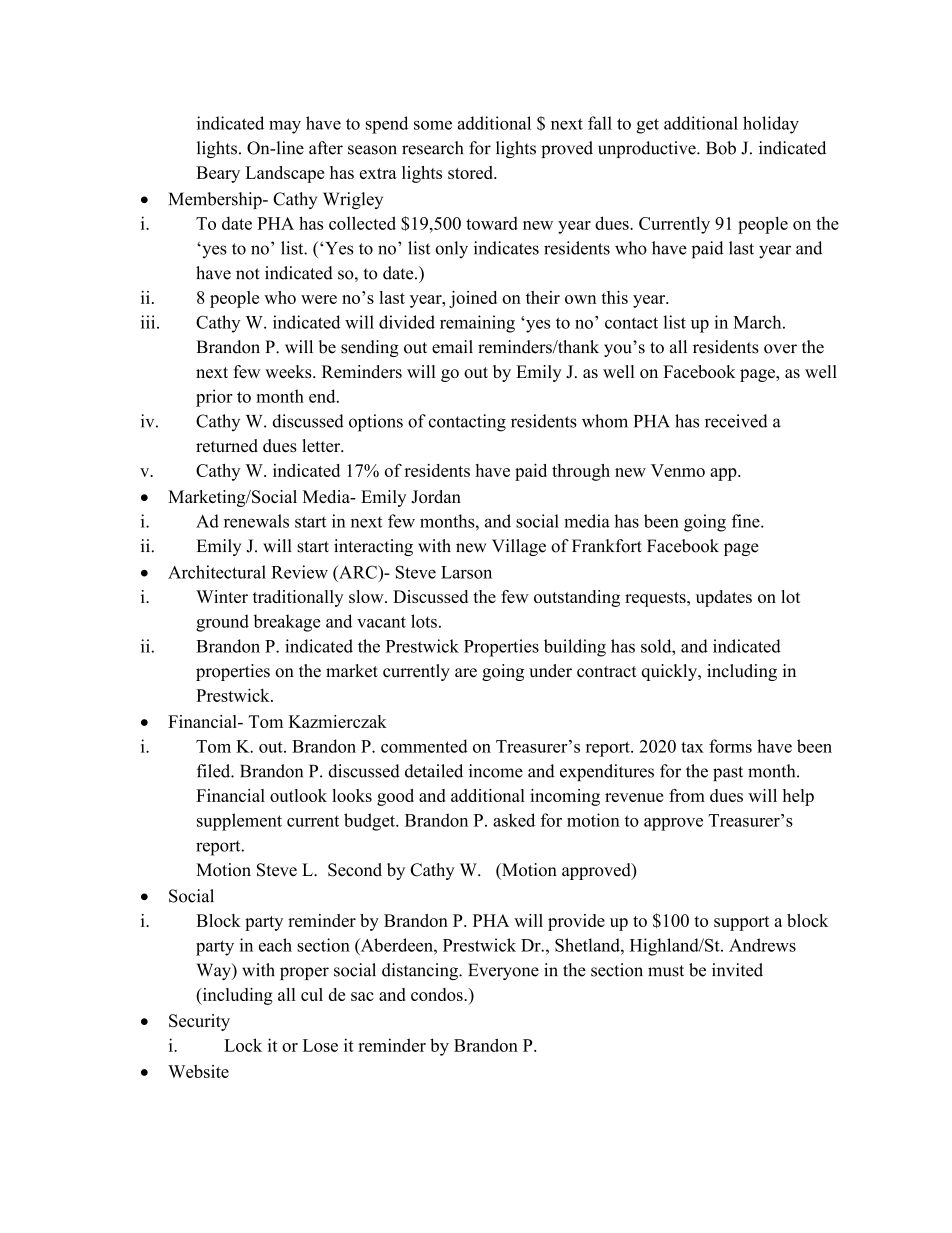 The width and height of the image is (952, 1233). I want to click on Landscape, so click(284, 174).
